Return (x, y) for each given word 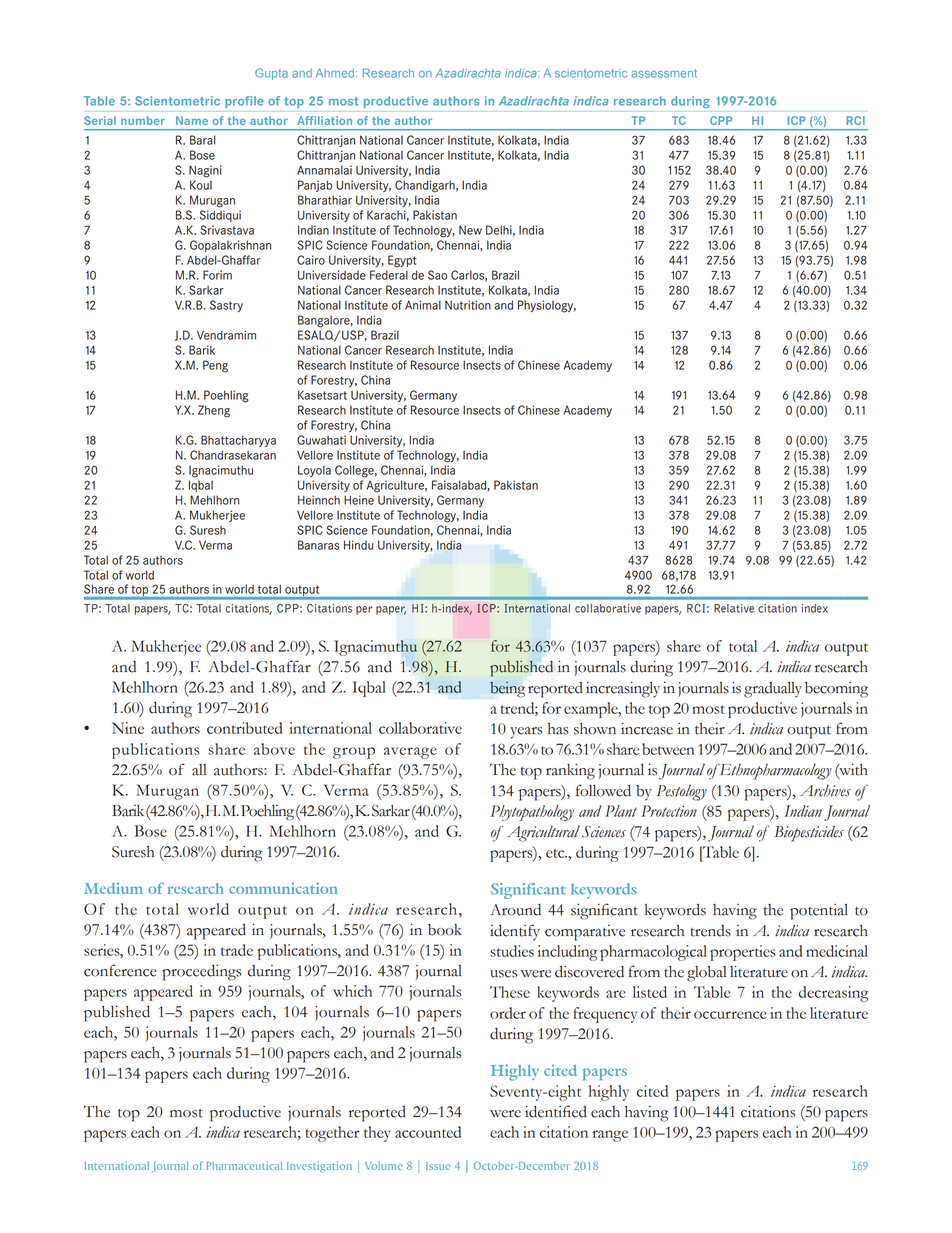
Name (192, 120)
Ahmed (335, 73)
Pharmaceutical (244, 1165)
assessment (664, 73)
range (610, 1136)
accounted (428, 1132)
